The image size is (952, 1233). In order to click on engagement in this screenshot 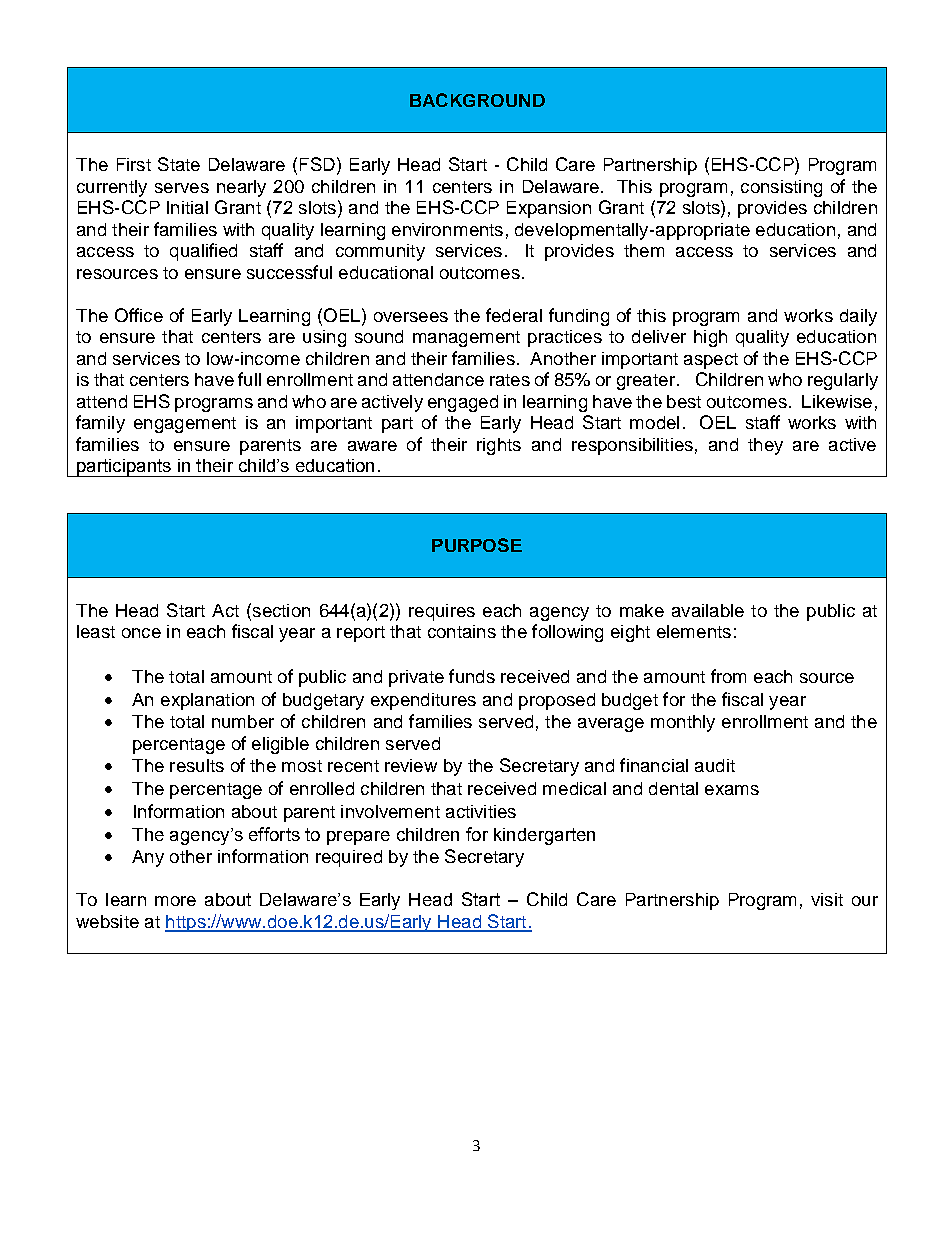, I will do `click(185, 425)`.
